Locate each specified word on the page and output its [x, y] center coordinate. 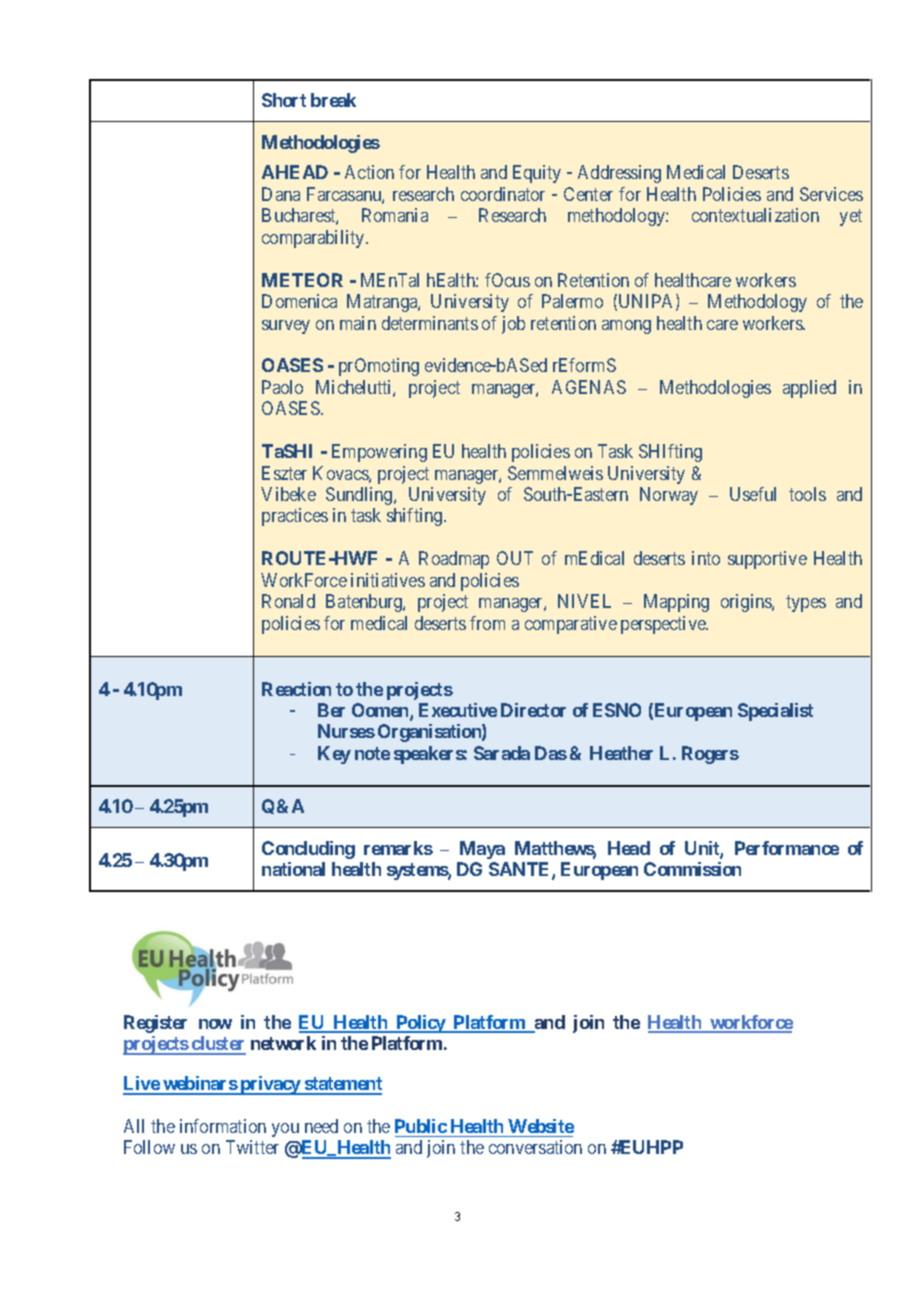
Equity [537, 174]
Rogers [710, 755]
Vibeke [288, 494]
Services [831, 194]
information [223, 1126]
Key [334, 755]
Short [284, 100]
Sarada [502, 753]
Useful [753, 494]
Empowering [379, 453]
